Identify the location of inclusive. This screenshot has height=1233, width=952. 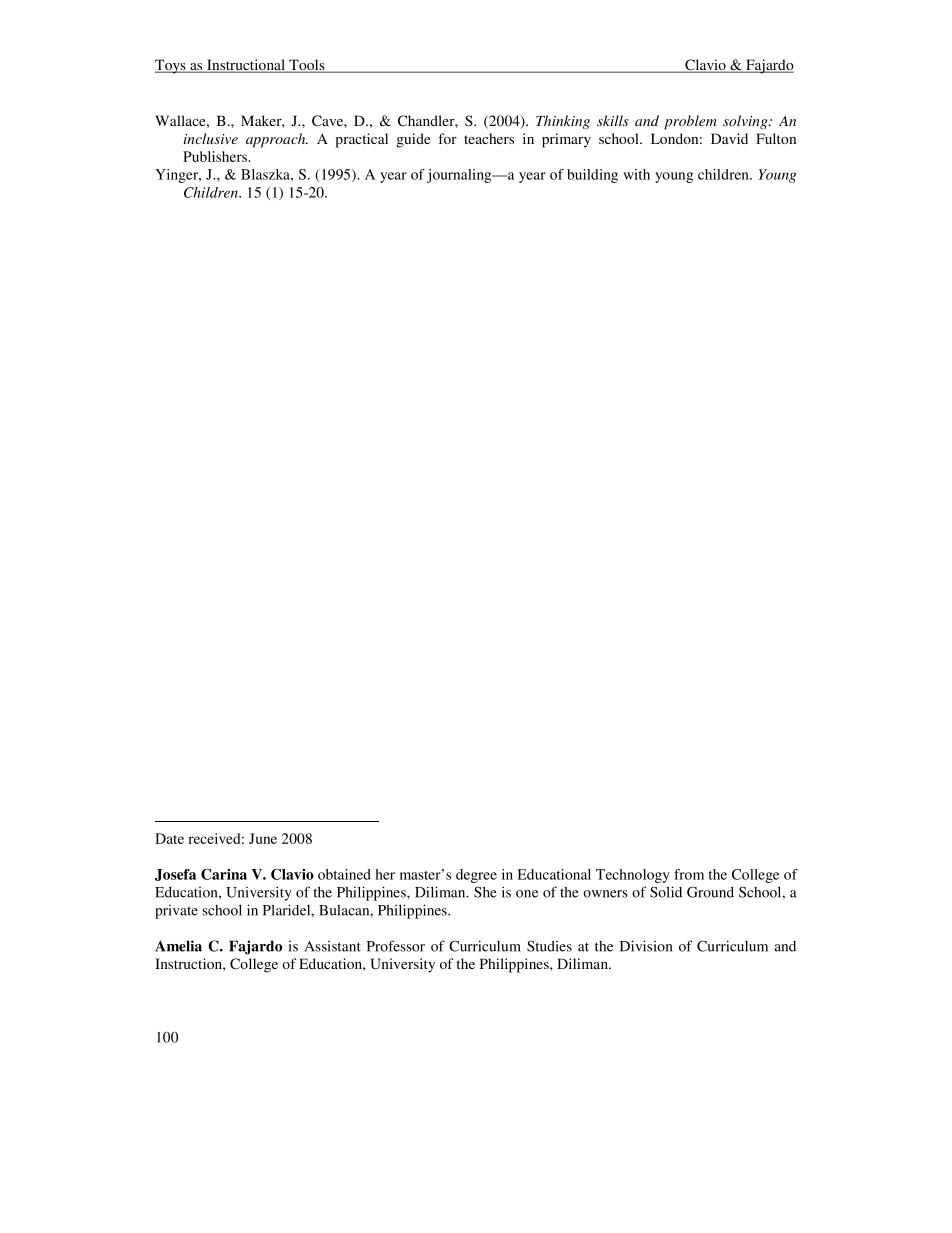
(211, 138).
